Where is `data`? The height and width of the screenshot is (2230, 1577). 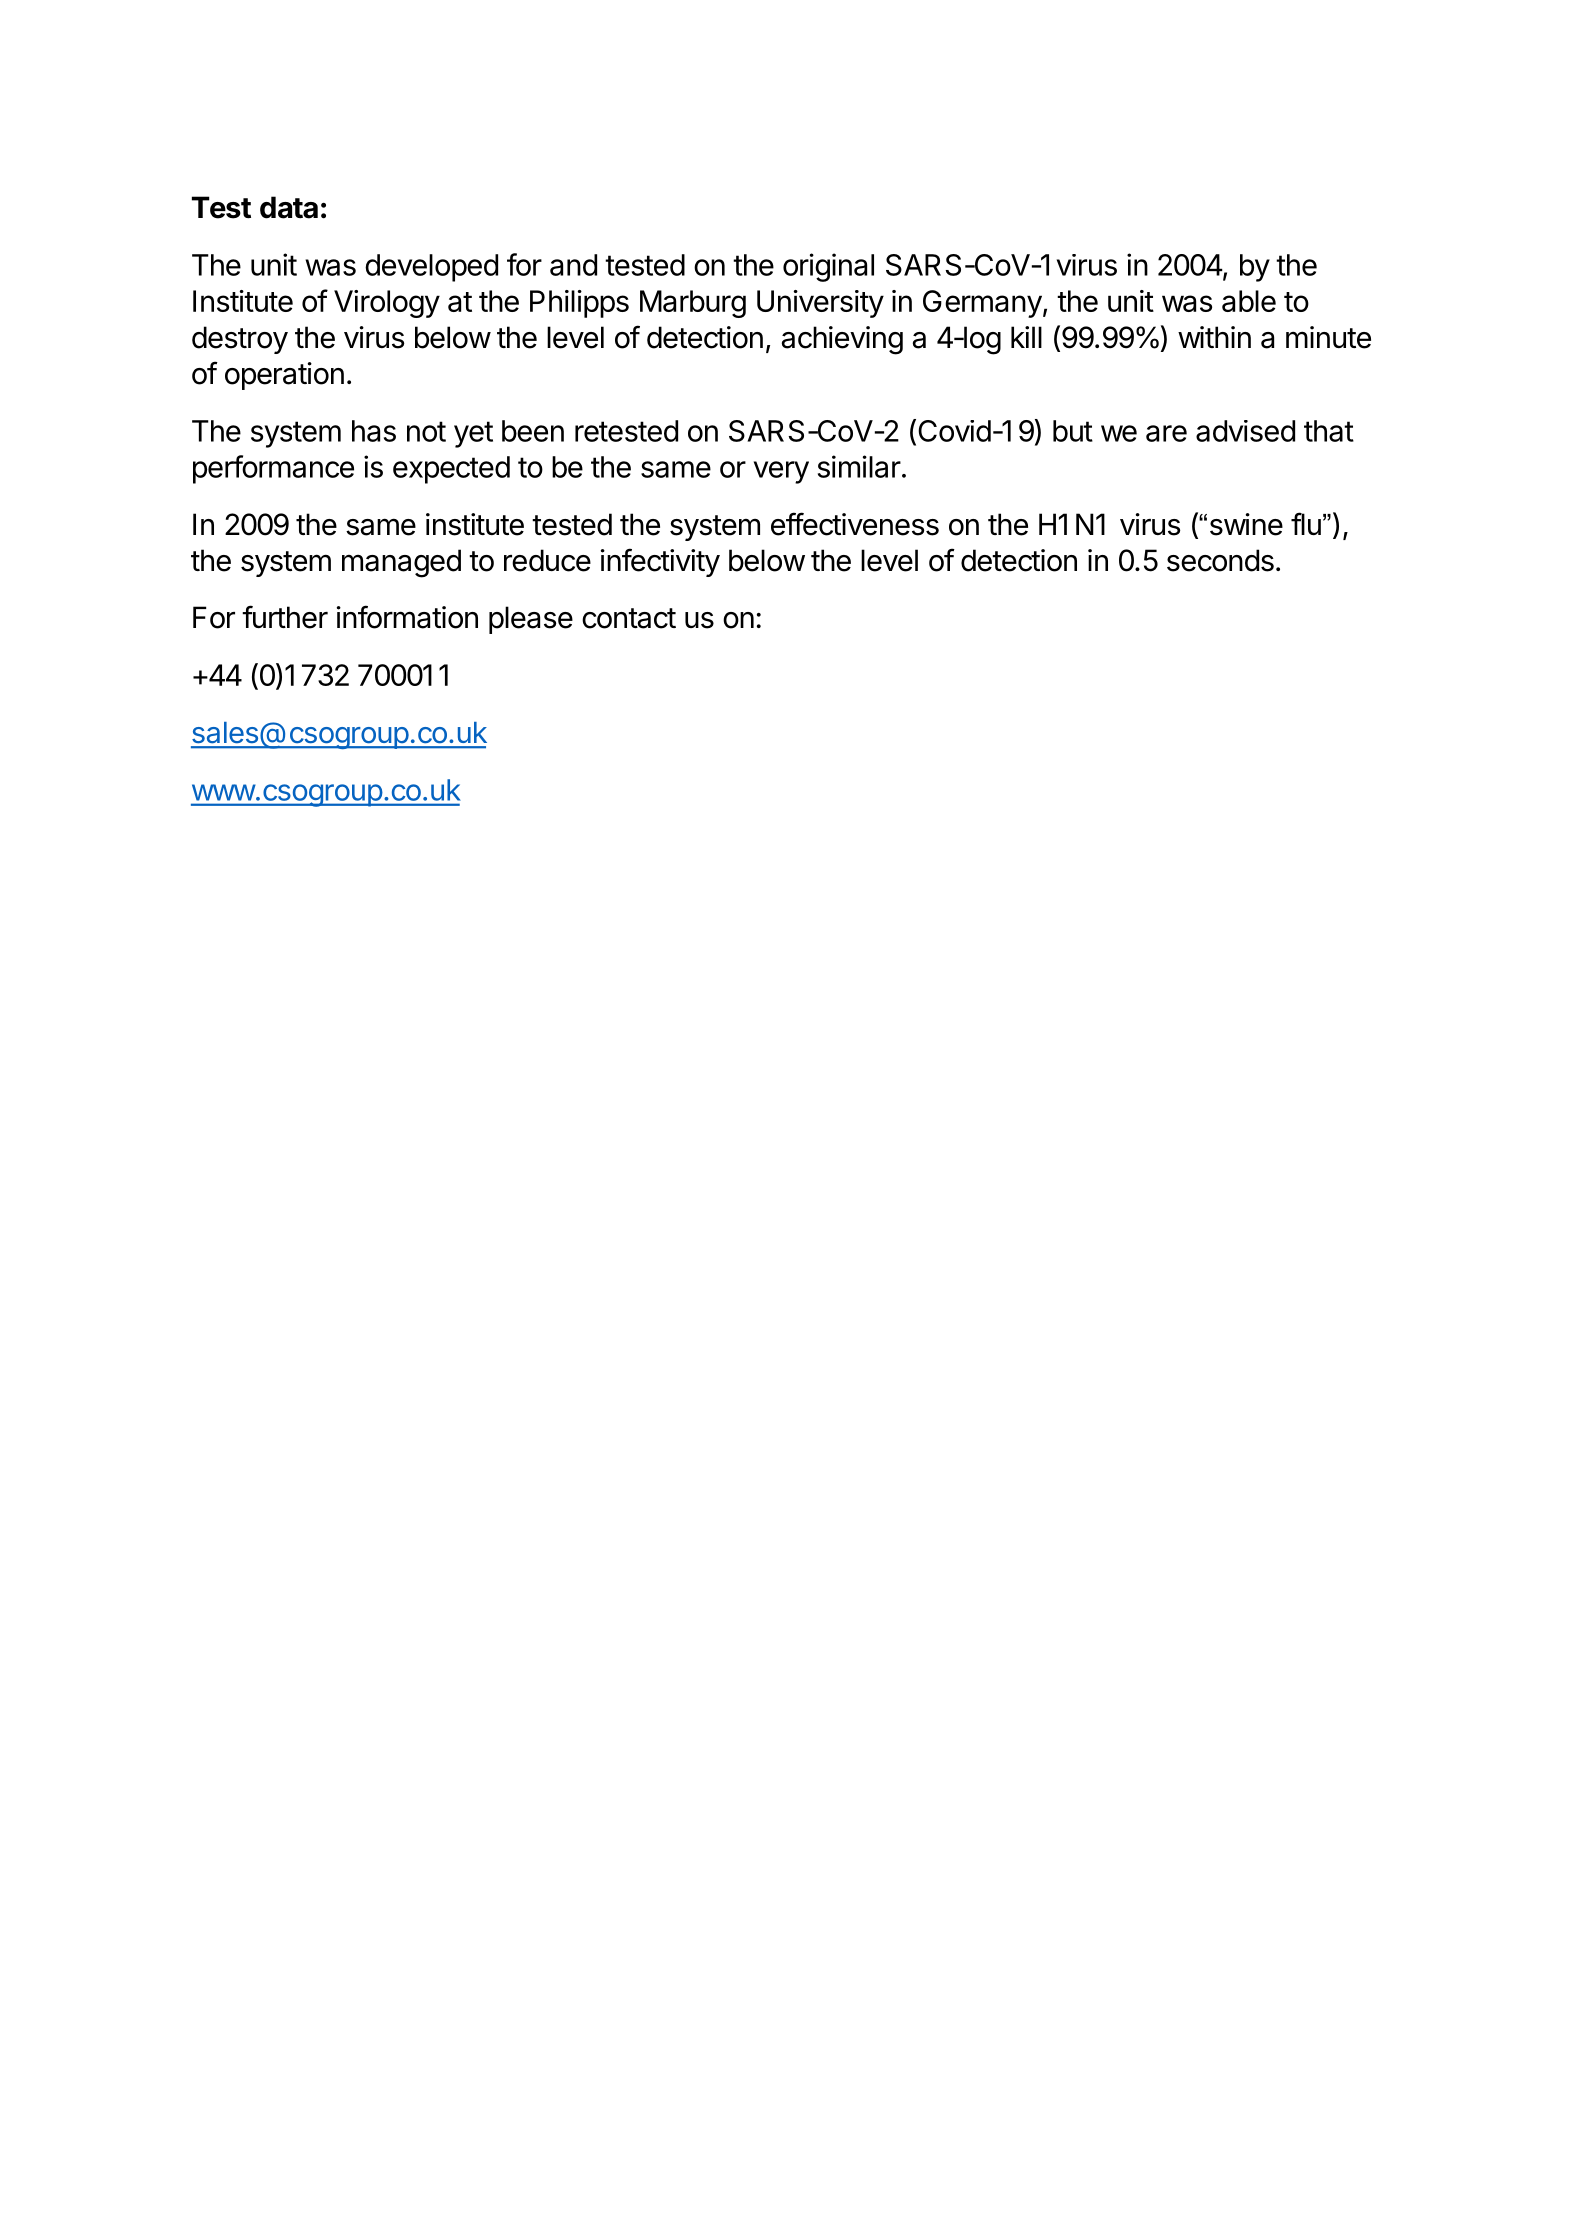 data is located at coordinates (289, 207).
